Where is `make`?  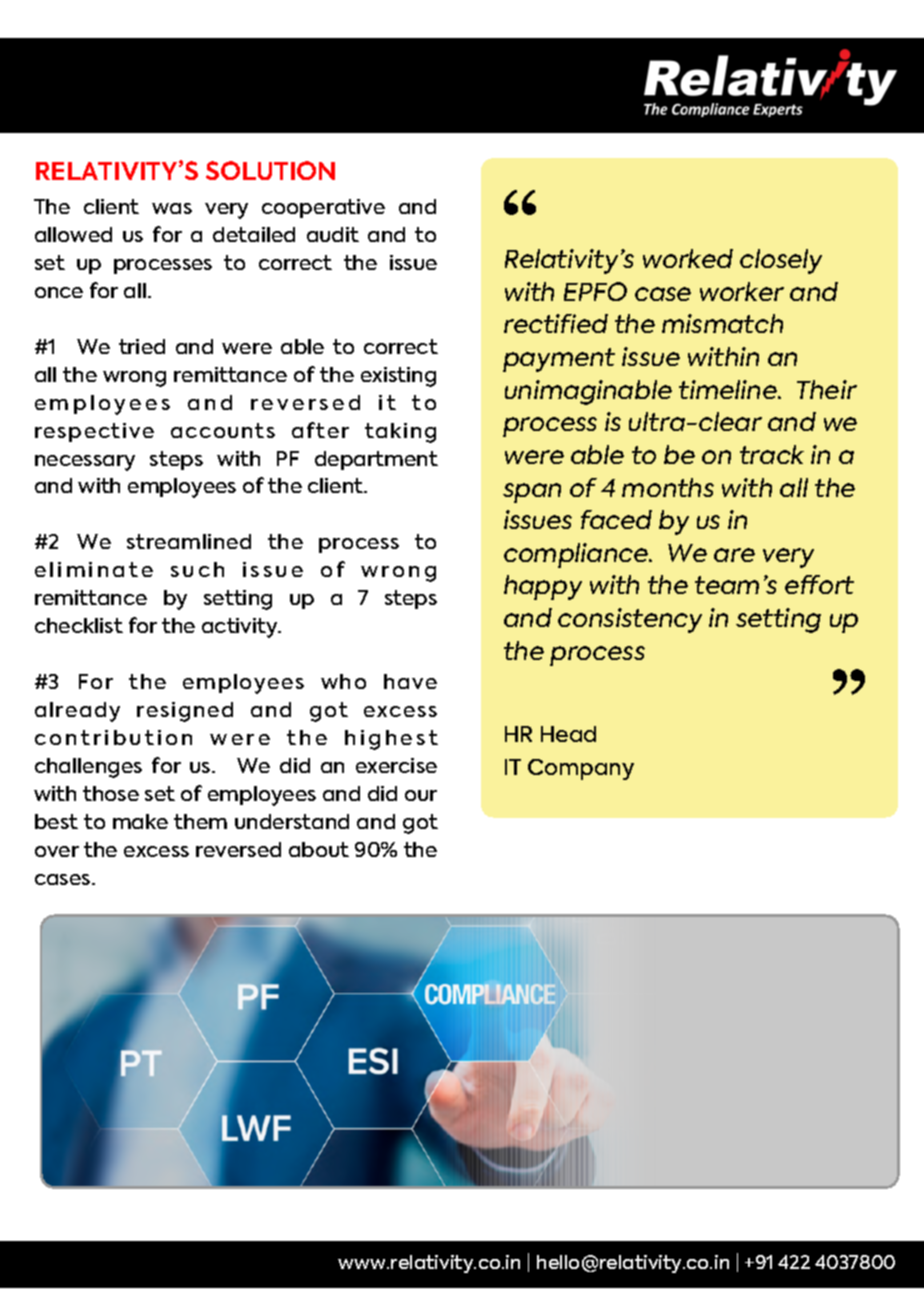
make is located at coordinates (140, 821).
